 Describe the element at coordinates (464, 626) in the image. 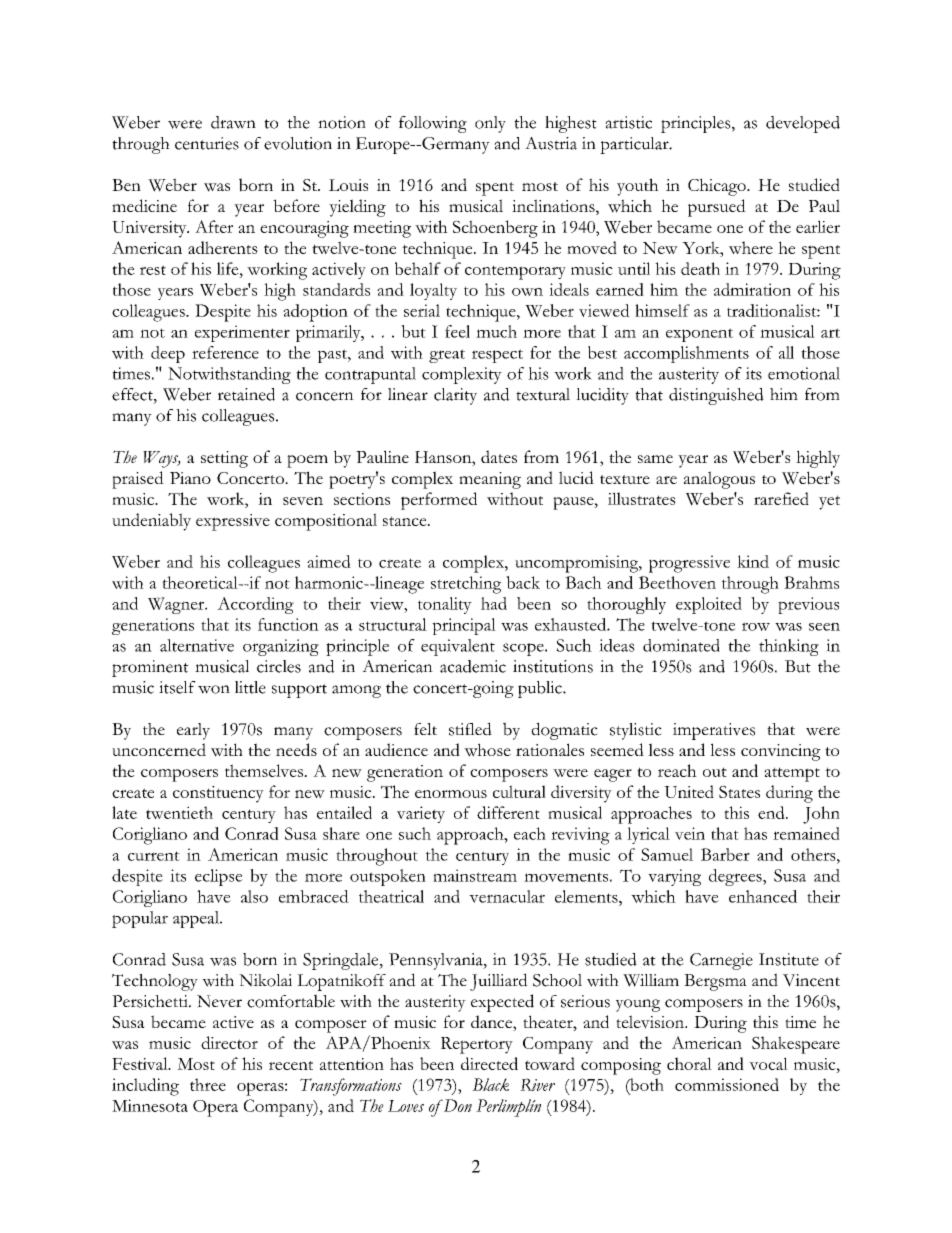

I see `principal` at that location.
